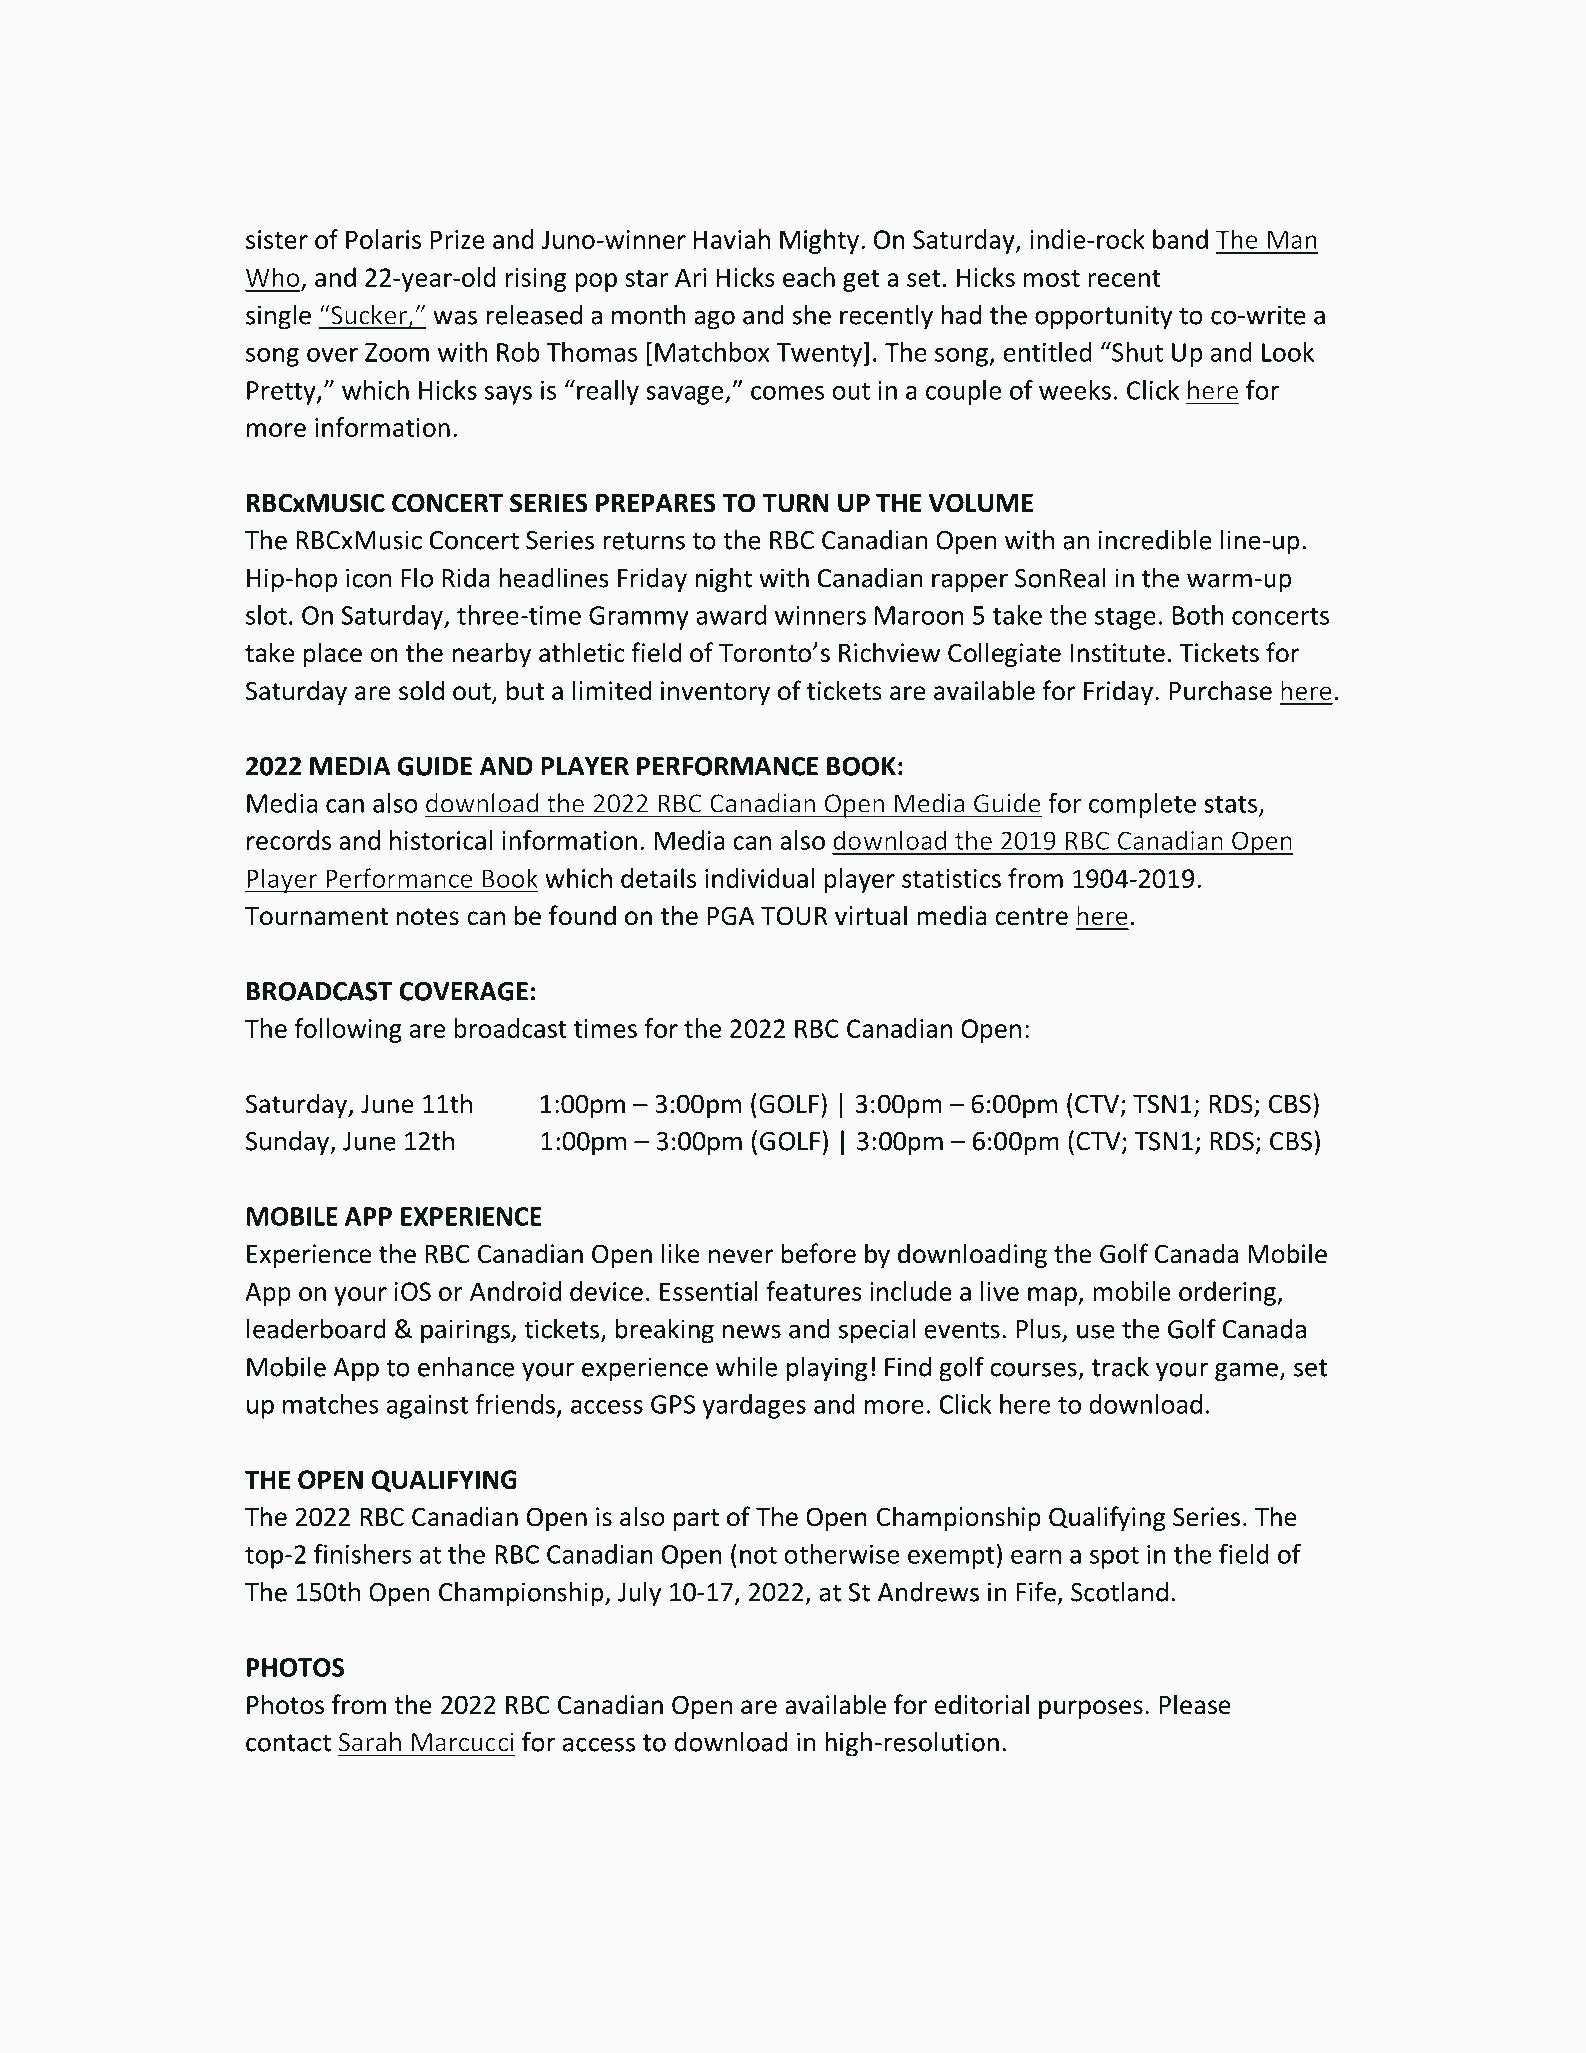 Image resolution: width=1586 pixels, height=2053 pixels. I want to click on news, so click(752, 1331).
